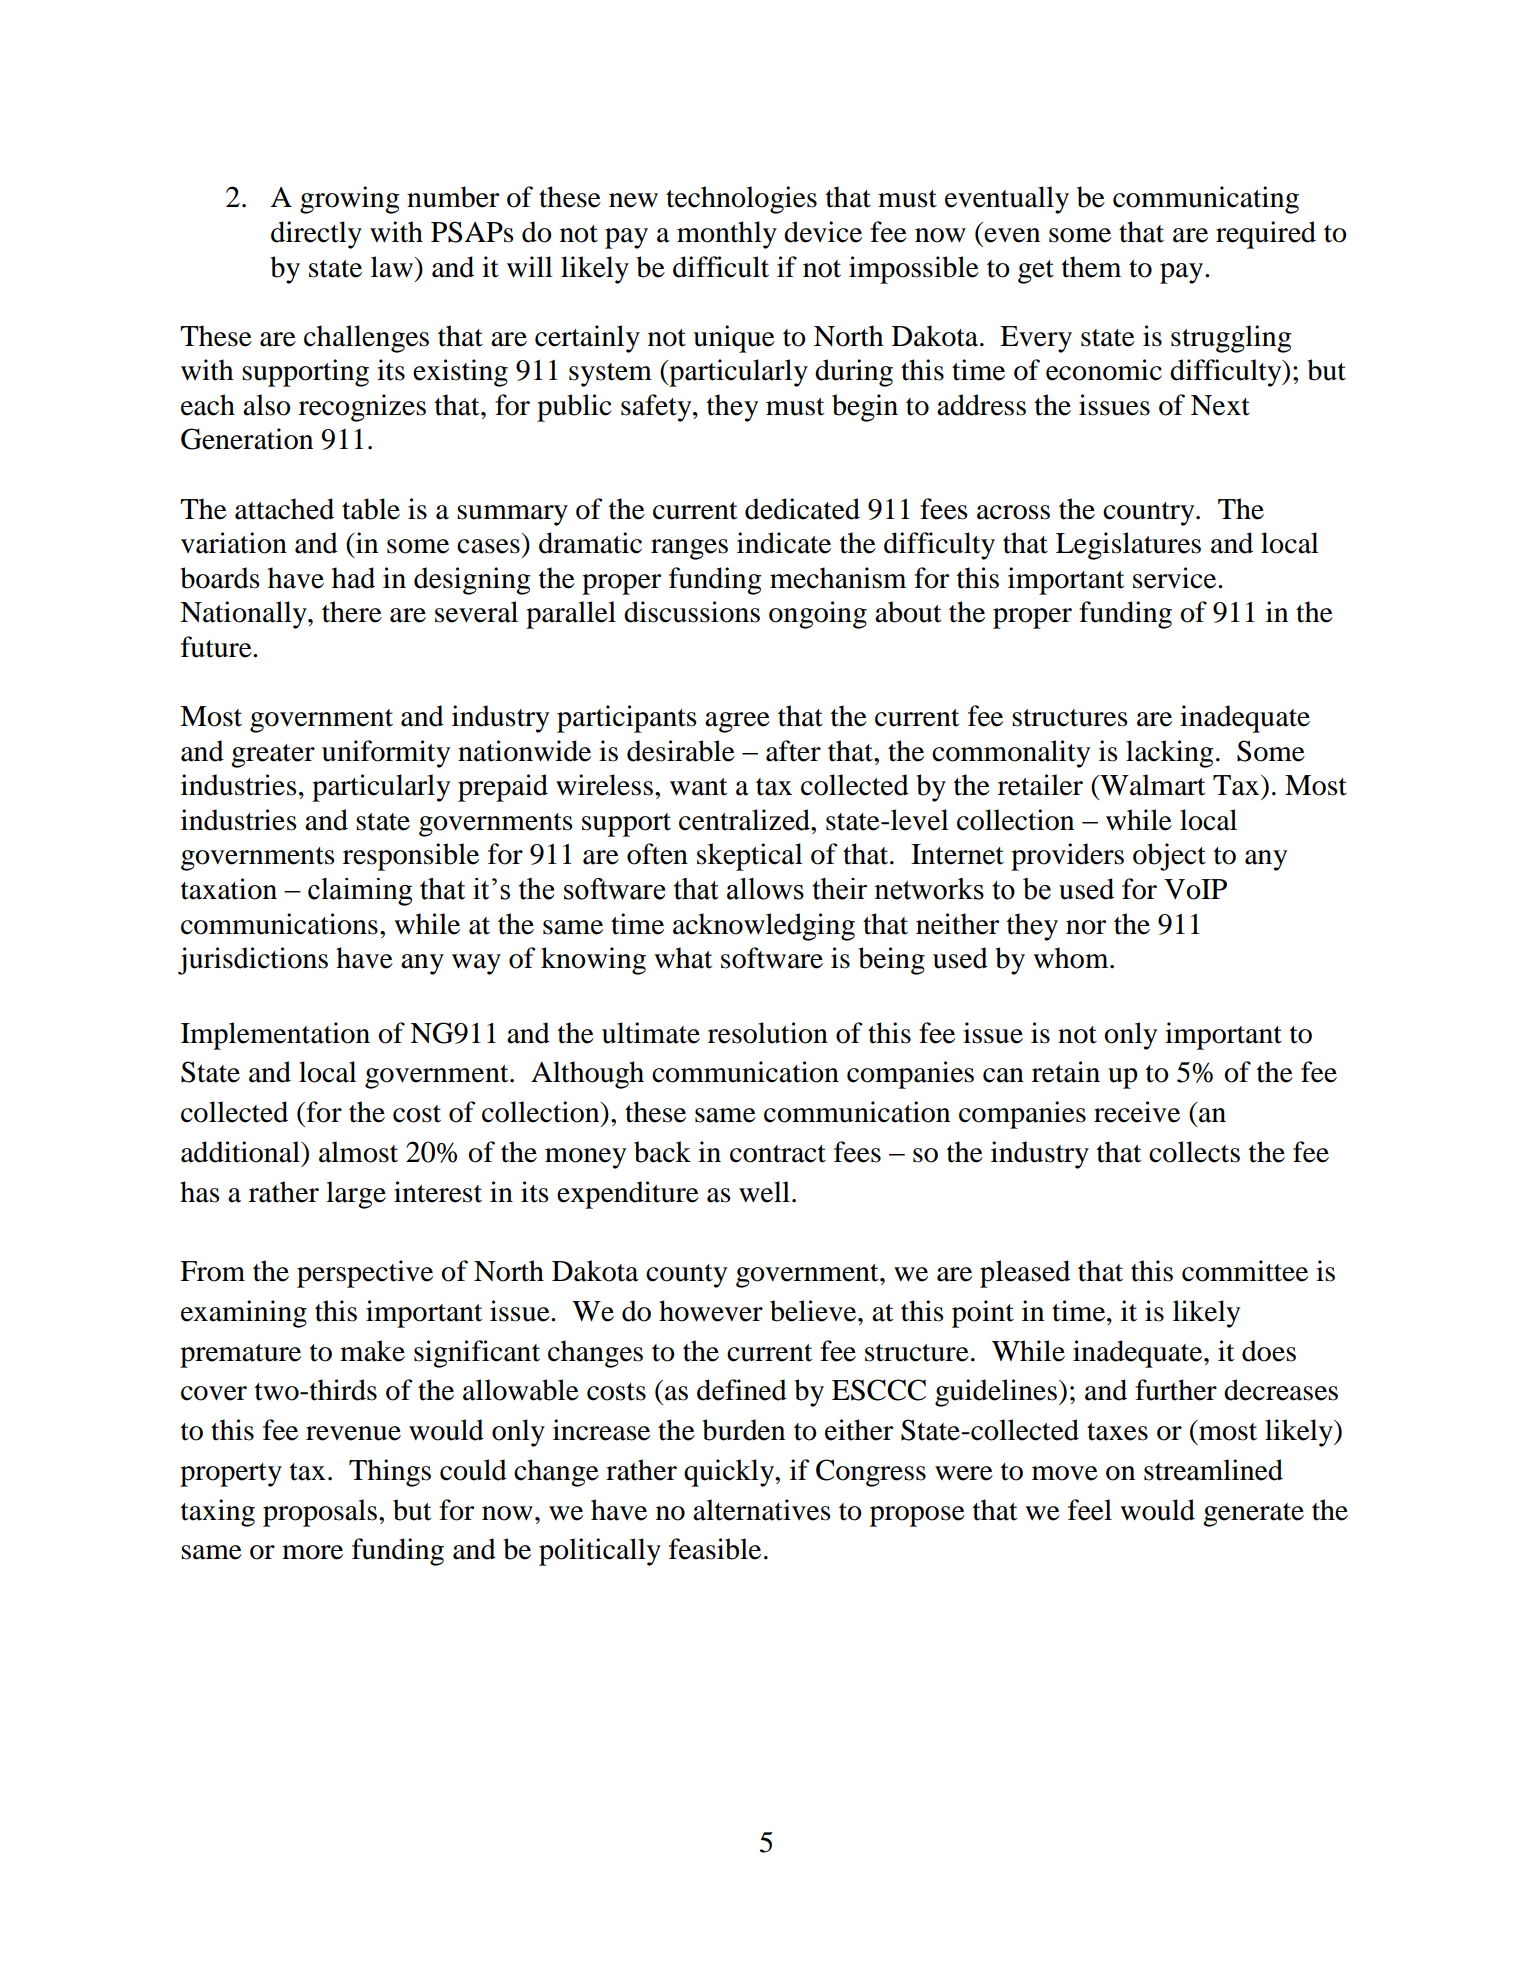 This screenshot has height=1984, width=1533. Describe the element at coordinates (386, 754) in the screenshot. I see `uniformity` at that location.
